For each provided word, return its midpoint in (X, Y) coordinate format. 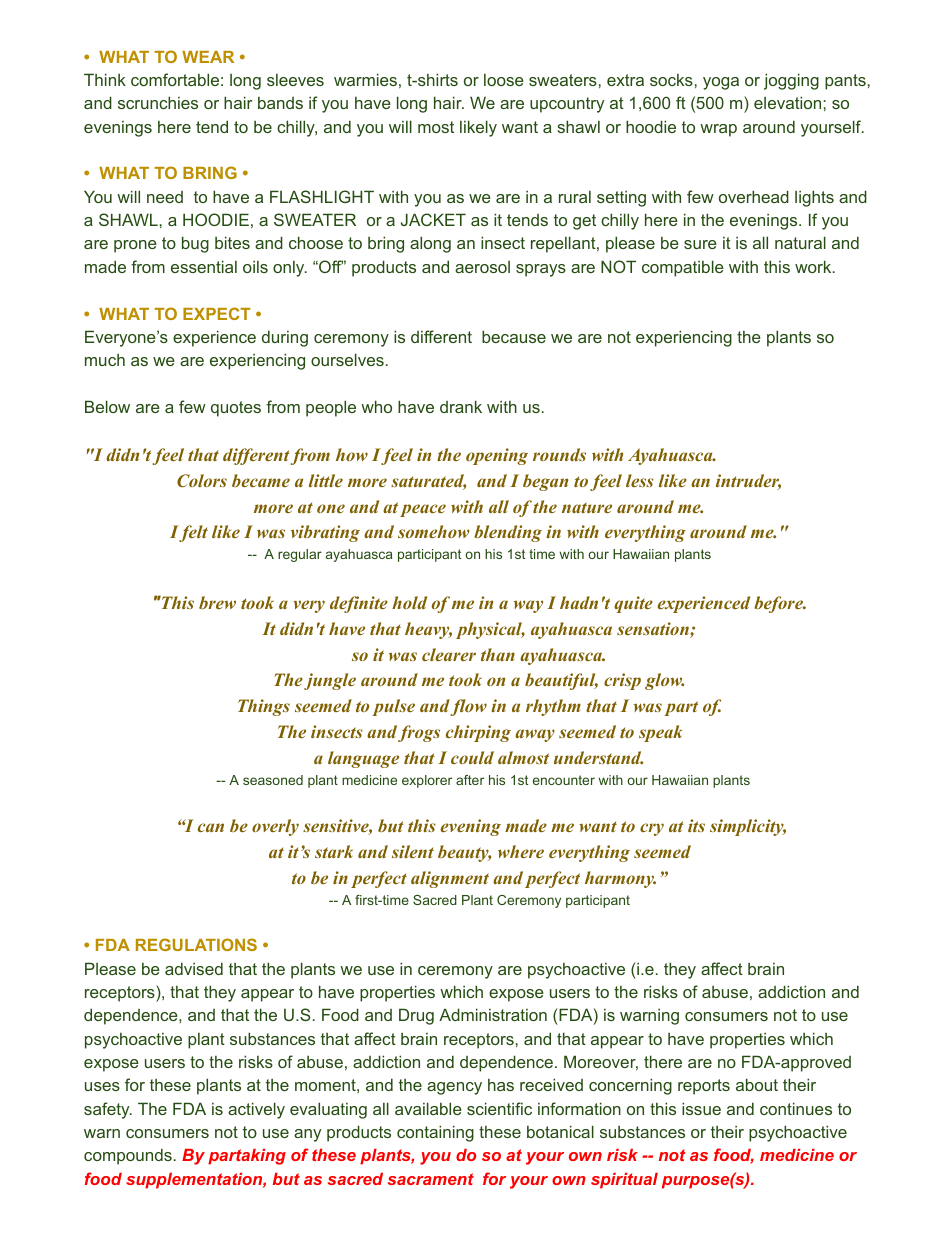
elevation (787, 102)
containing (435, 1133)
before (779, 604)
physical (490, 630)
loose (504, 79)
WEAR (208, 57)
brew (217, 602)
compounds (128, 1156)
